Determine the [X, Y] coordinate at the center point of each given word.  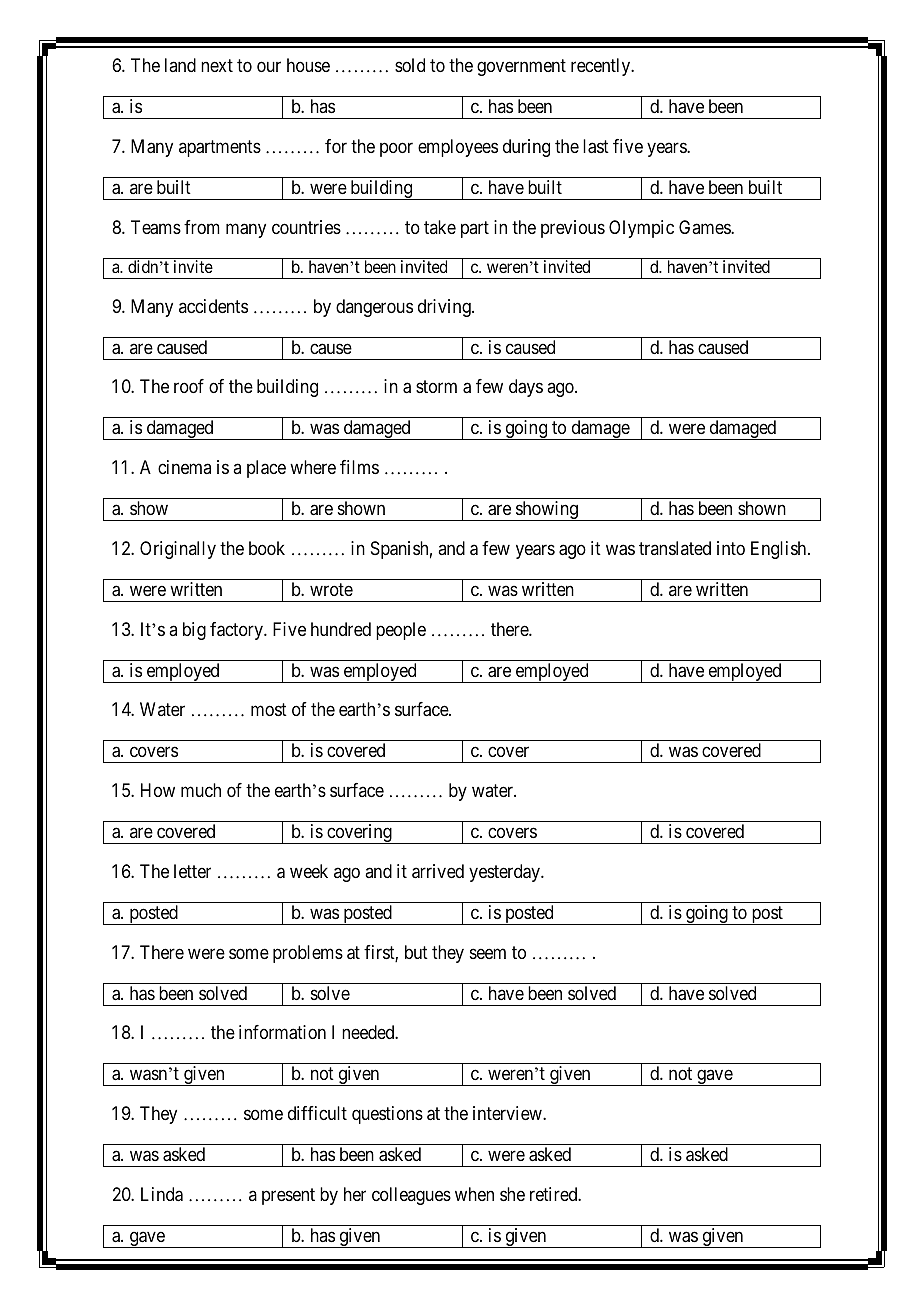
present [288, 1196]
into [731, 548]
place [266, 469]
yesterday [506, 873]
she [512, 1194]
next [217, 66]
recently [602, 67]
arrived [438, 871]
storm [436, 387]
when [474, 1194]
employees [458, 148]
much [201, 790]
